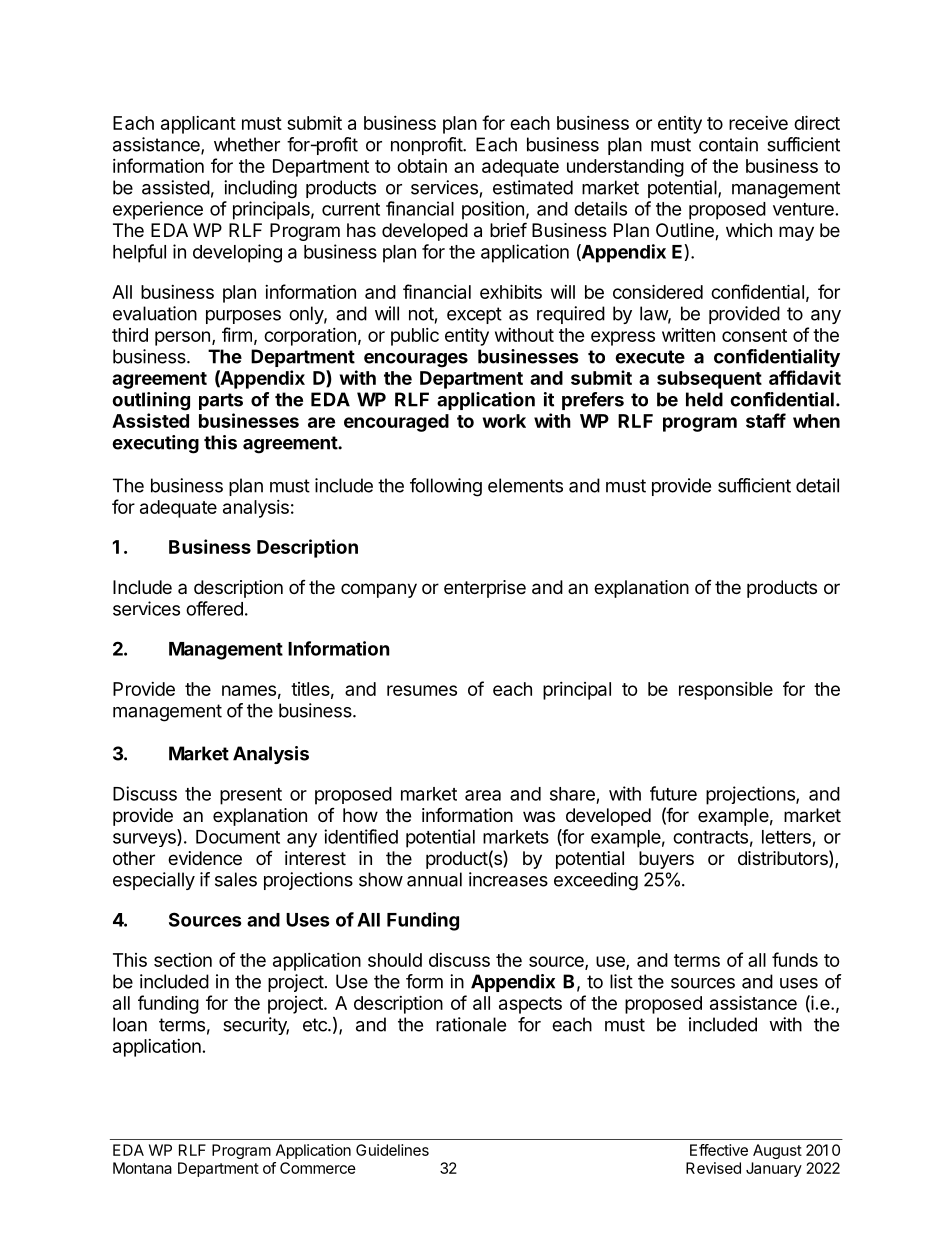  I want to click on offered, so click(214, 608).
